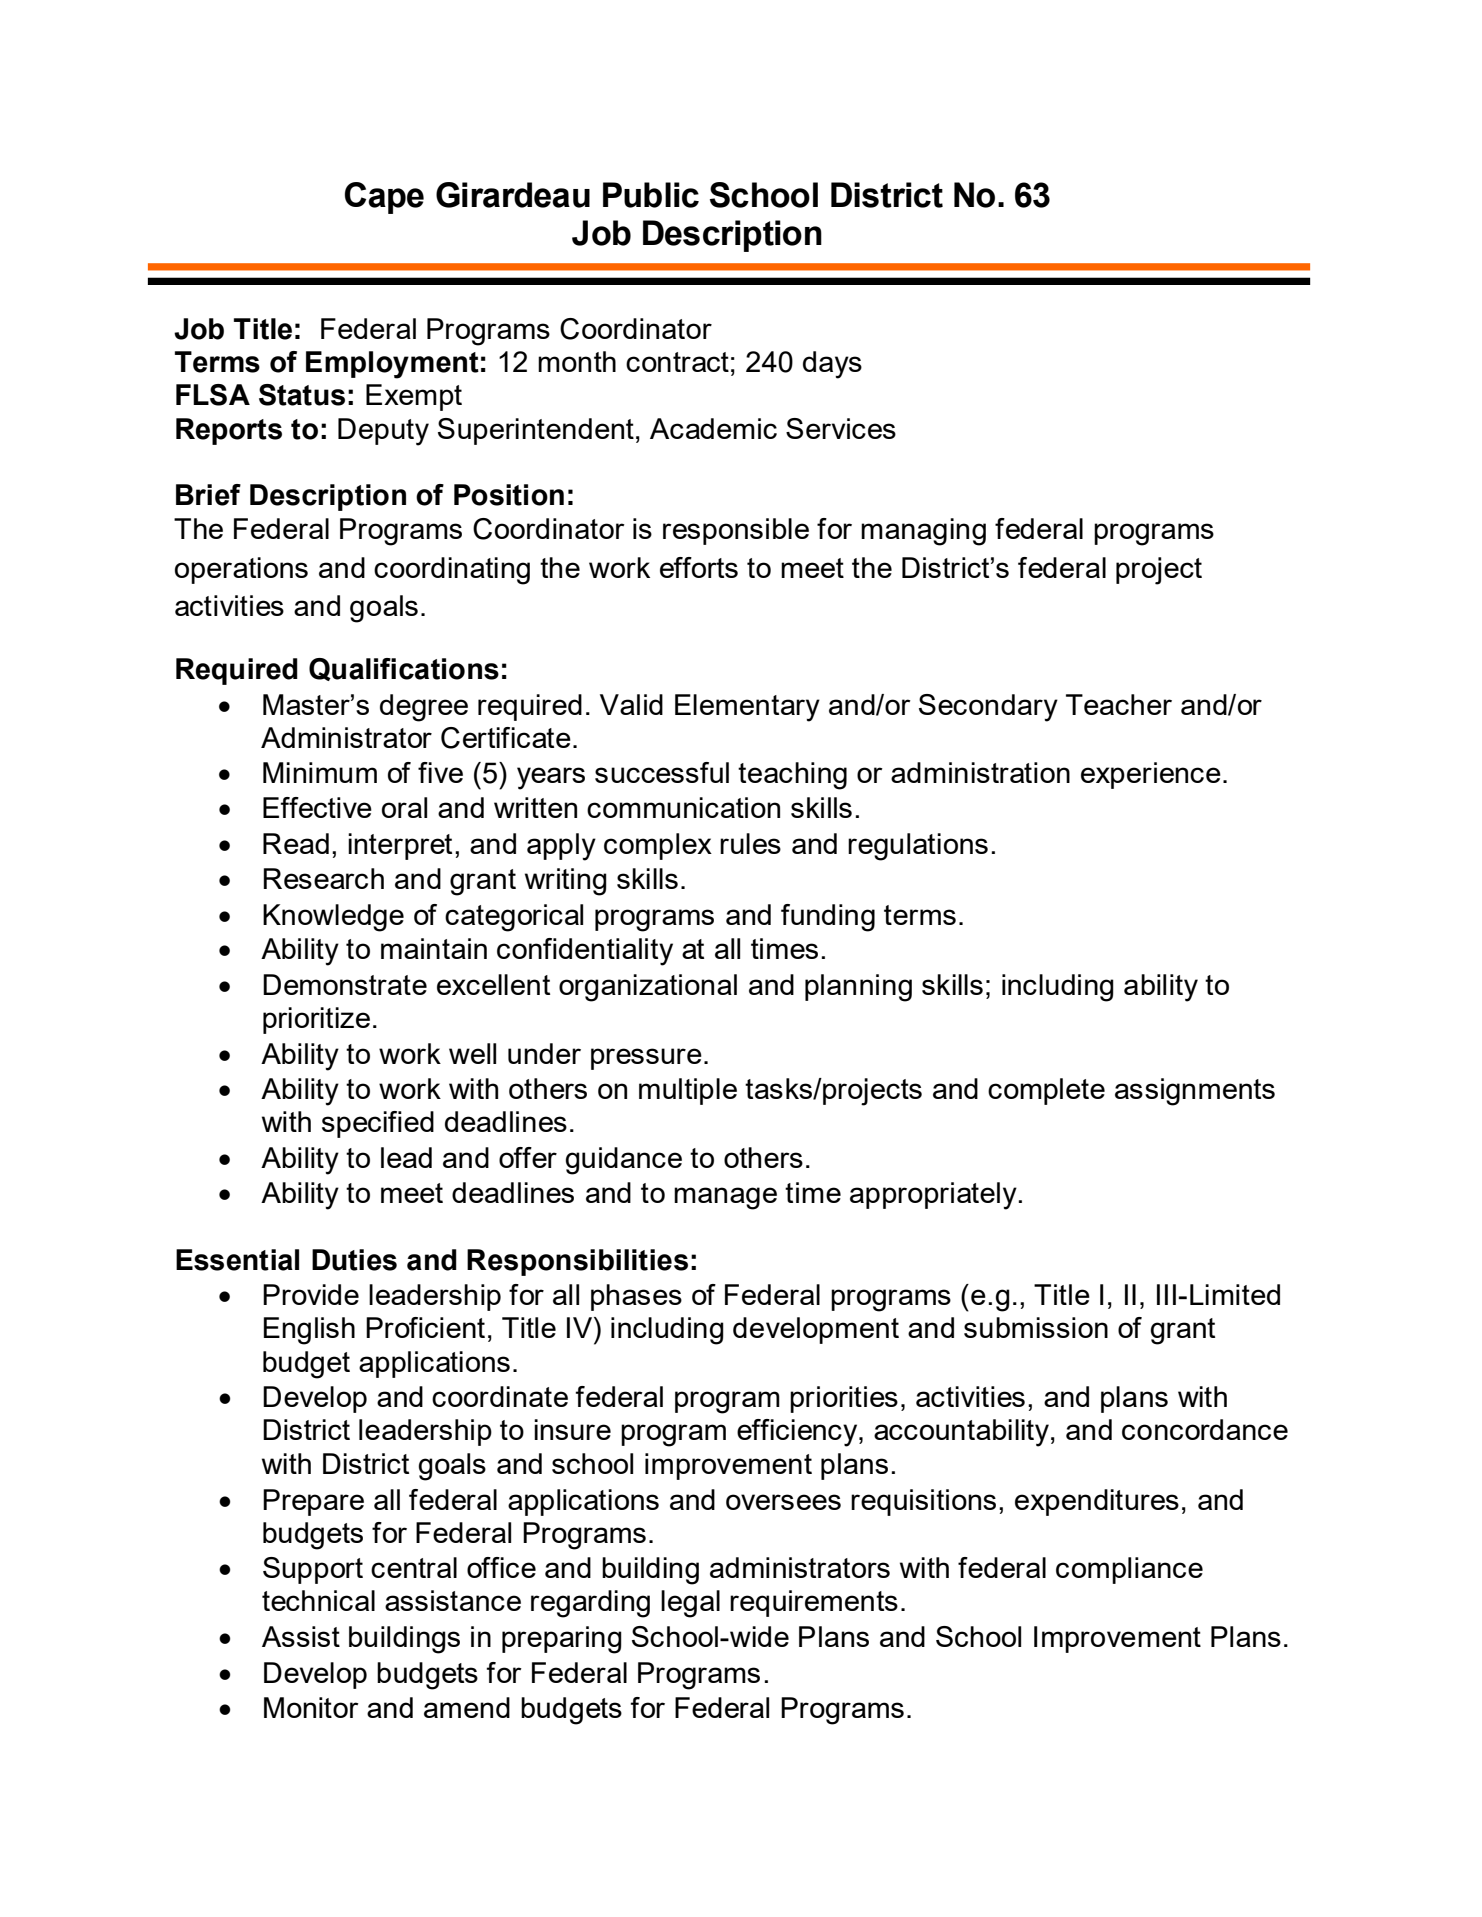 This screenshot has height=1917, width=1482. What do you see at coordinates (832, 365) in the screenshot?
I see `days` at bounding box center [832, 365].
